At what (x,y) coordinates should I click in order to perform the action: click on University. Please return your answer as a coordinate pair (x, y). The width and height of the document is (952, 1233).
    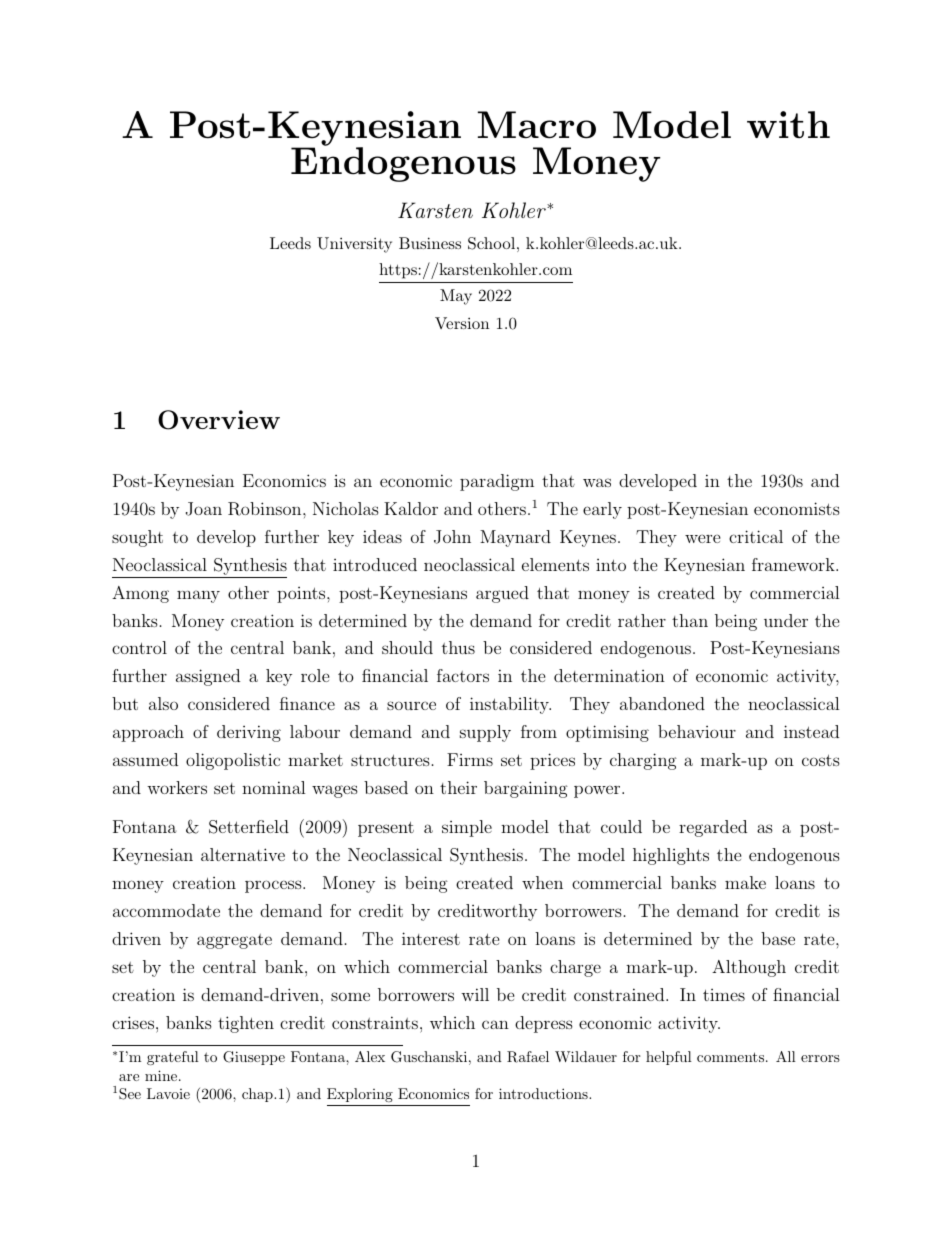
    Looking at the image, I should click on (354, 245).
